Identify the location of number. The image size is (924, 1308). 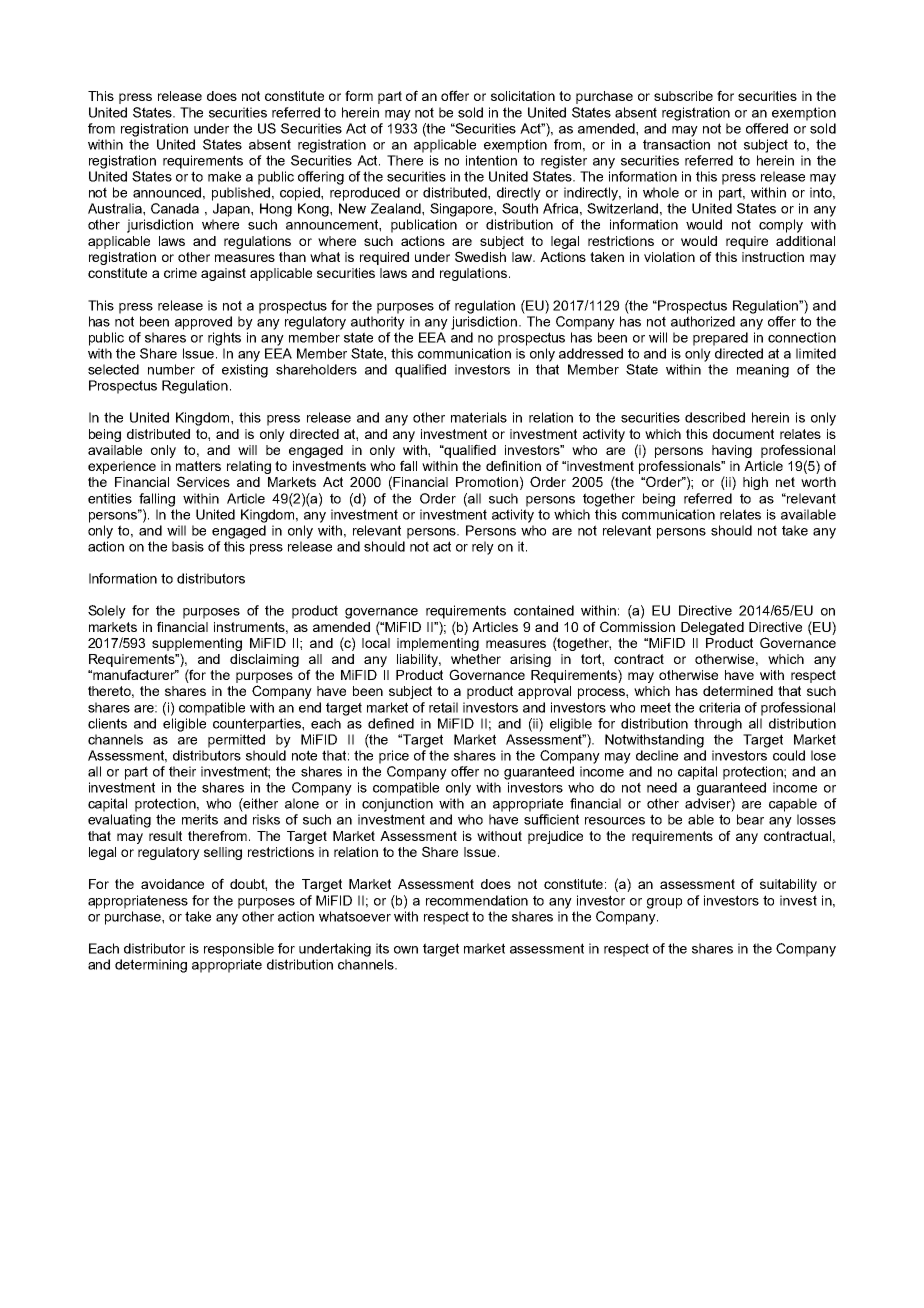
(171, 369).
